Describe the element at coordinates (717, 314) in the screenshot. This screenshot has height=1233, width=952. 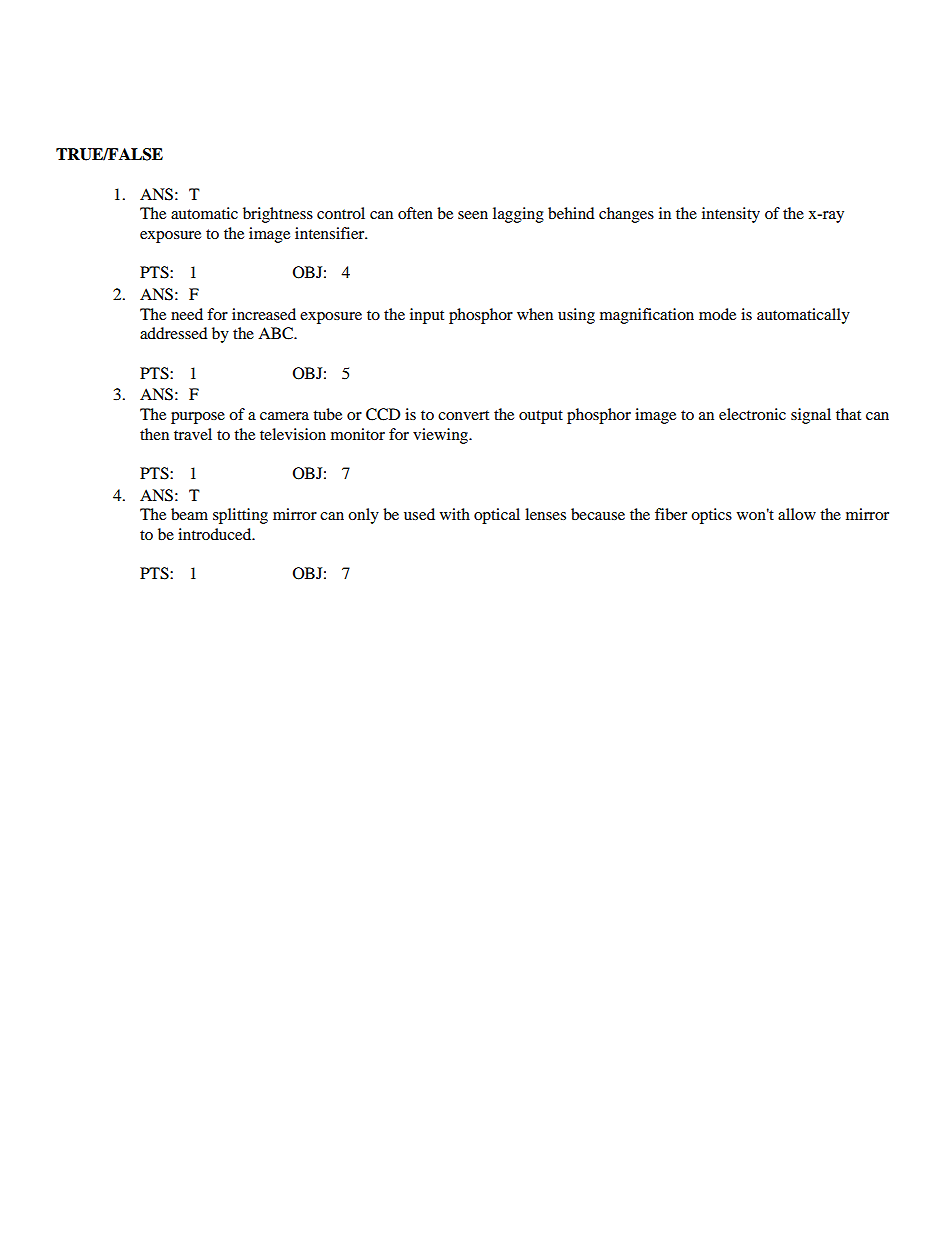
I see `mode` at that location.
